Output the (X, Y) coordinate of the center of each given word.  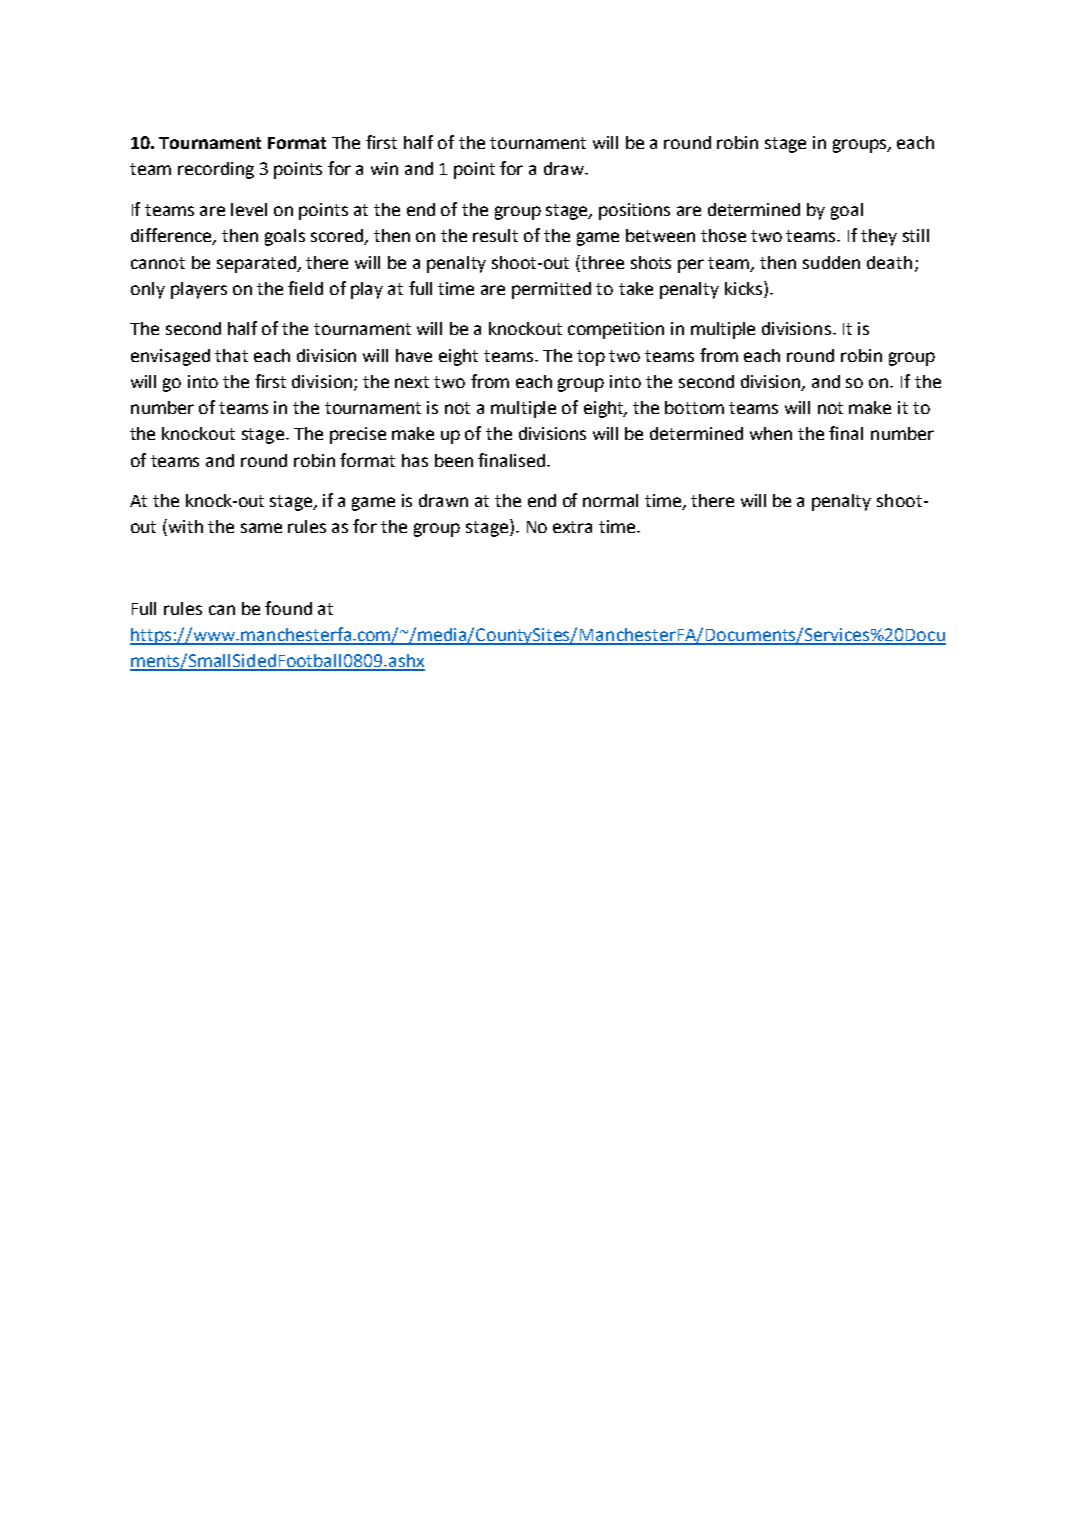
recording (216, 170)
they (879, 237)
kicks (743, 288)
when (771, 433)
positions (634, 211)
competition (616, 330)
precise (358, 435)
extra (572, 527)
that (231, 355)
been (454, 460)
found (288, 608)
